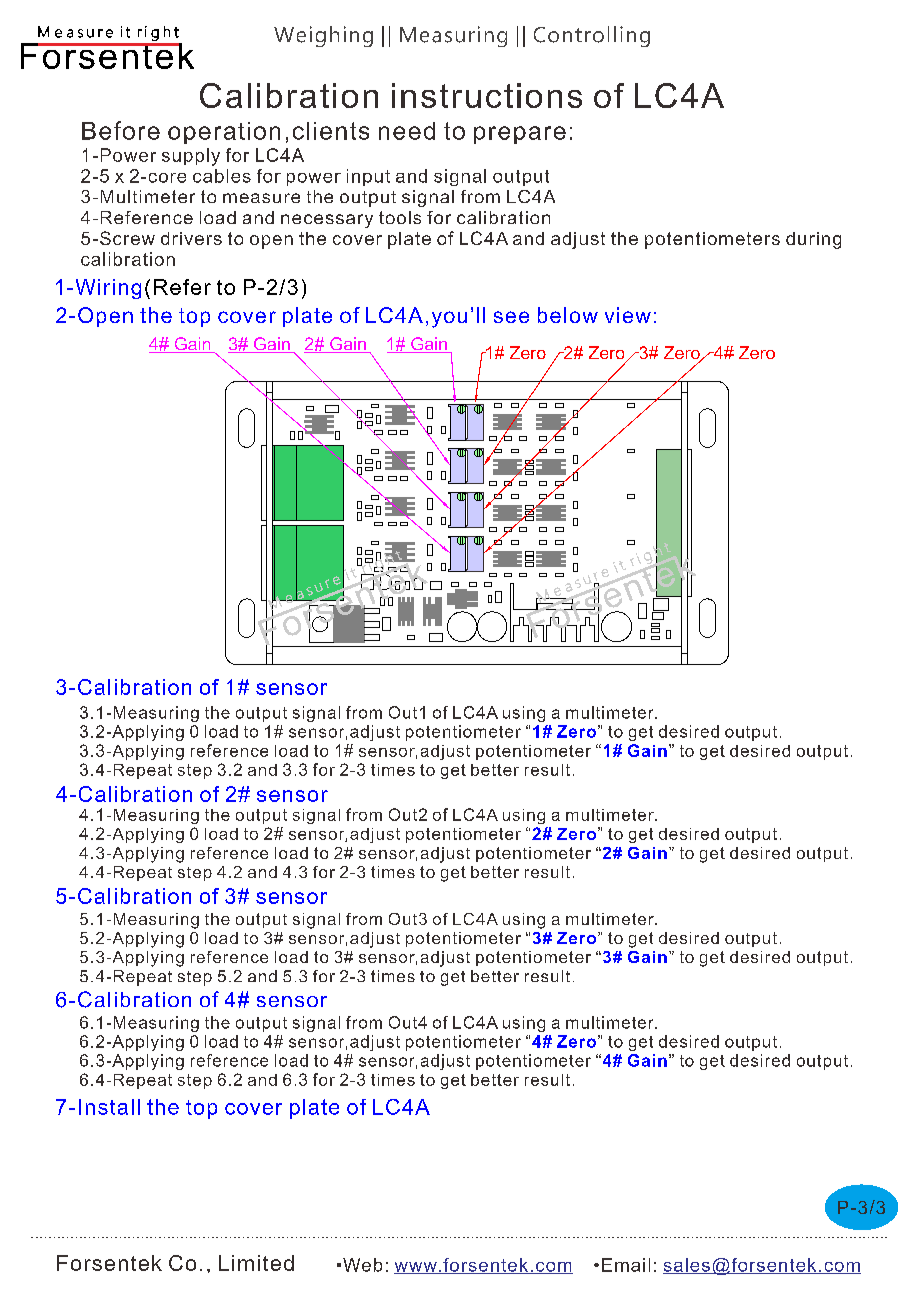  What do you see at coordinates (487, 95) in the page?
I see `instructions` at bounding box center [487, 95].
